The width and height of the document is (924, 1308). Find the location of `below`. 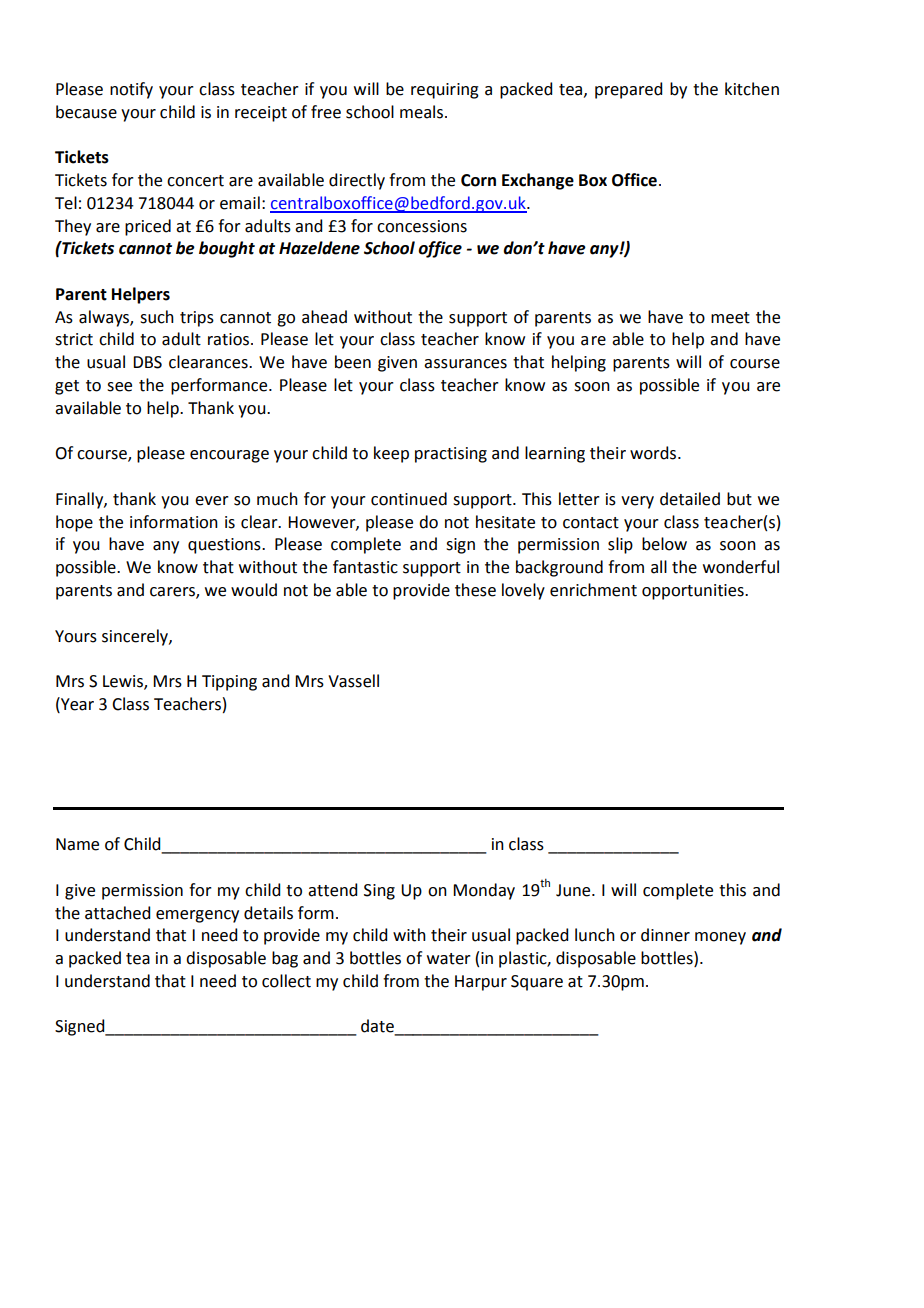

below is located at coordinates (664, 544).
